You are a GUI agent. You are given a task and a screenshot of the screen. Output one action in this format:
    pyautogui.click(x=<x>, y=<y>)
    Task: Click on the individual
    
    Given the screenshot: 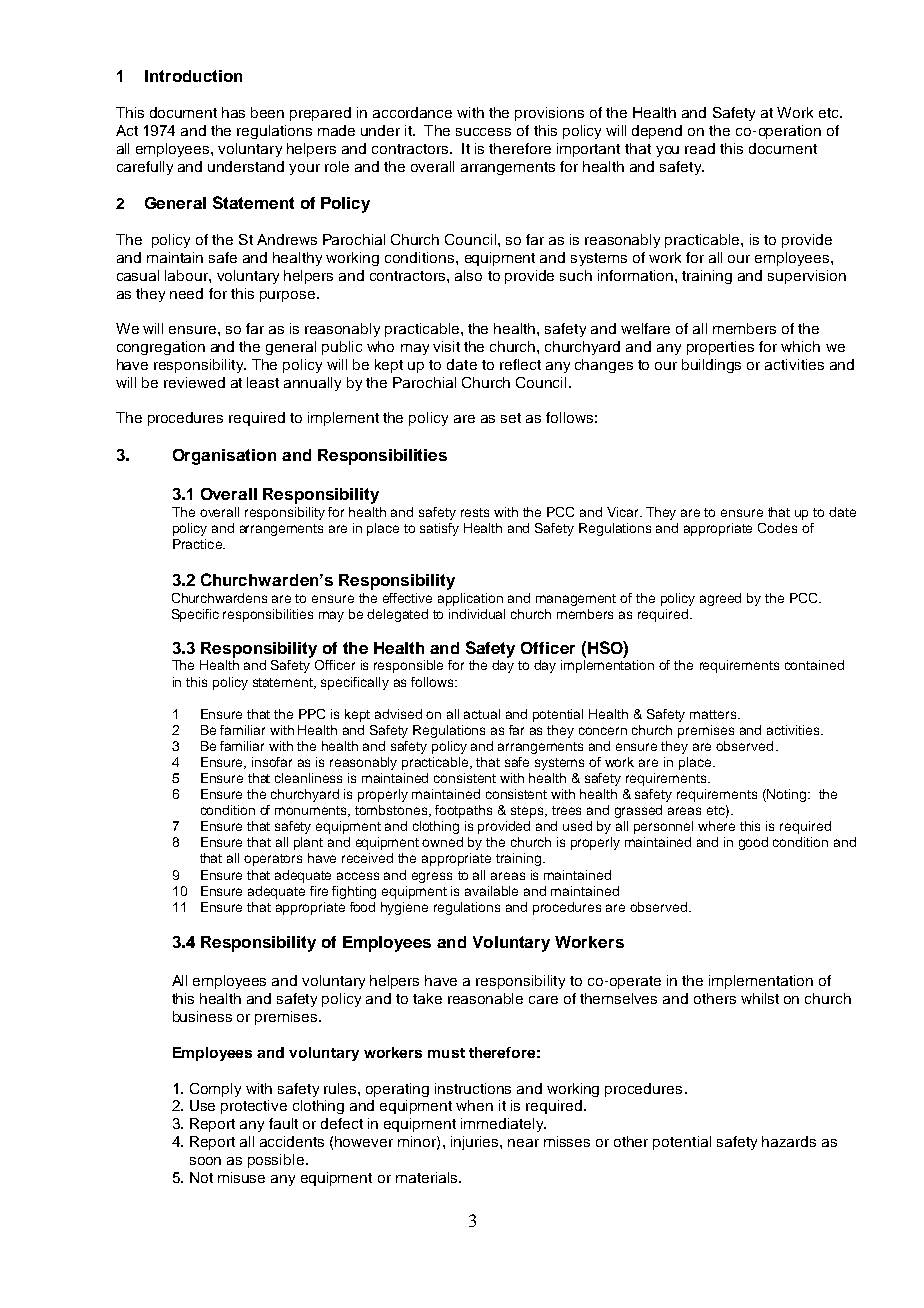 What is the action you would take?
    pyautogui.click(x=477, y=614)
